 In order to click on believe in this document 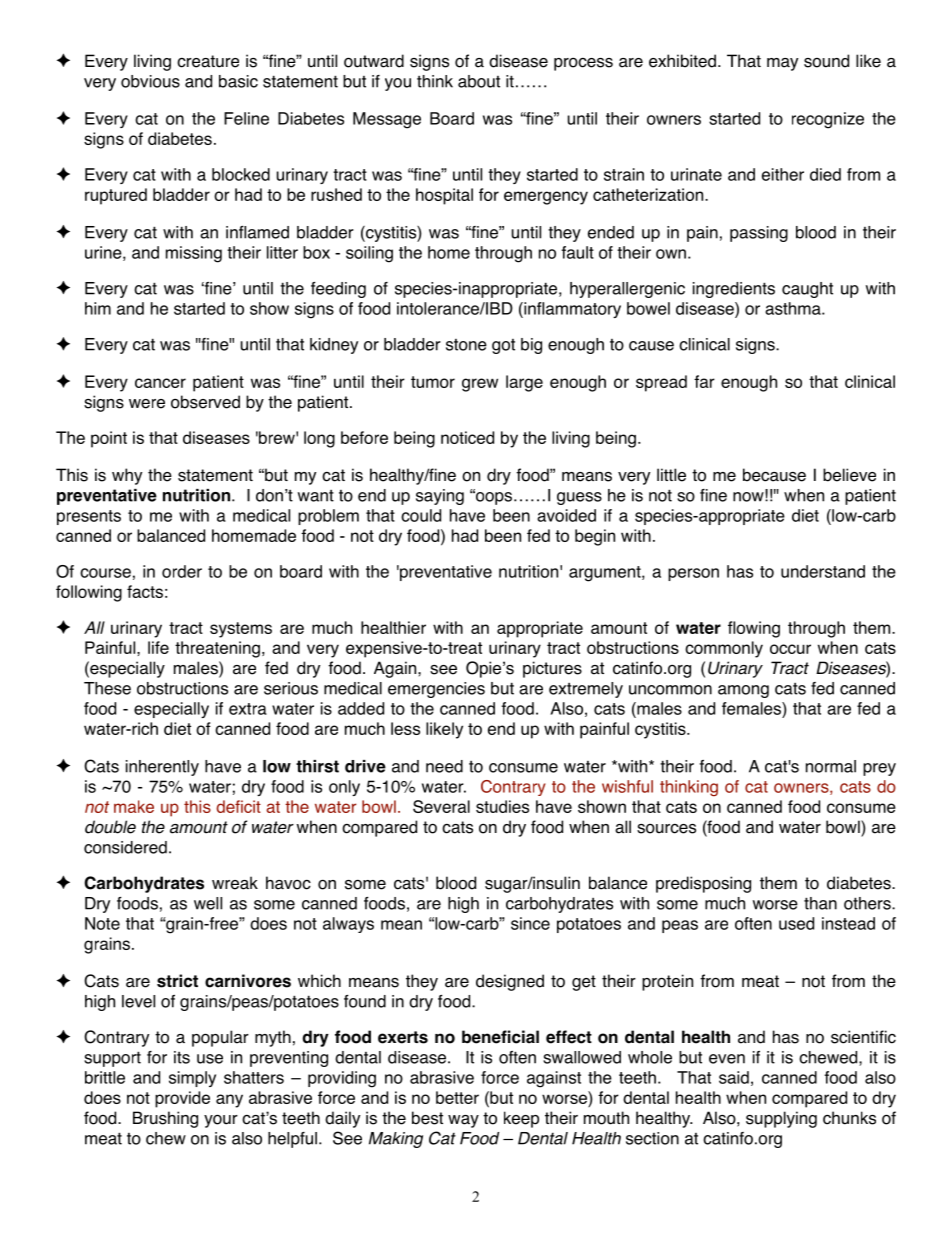, I will do `click(849, 475)`.
